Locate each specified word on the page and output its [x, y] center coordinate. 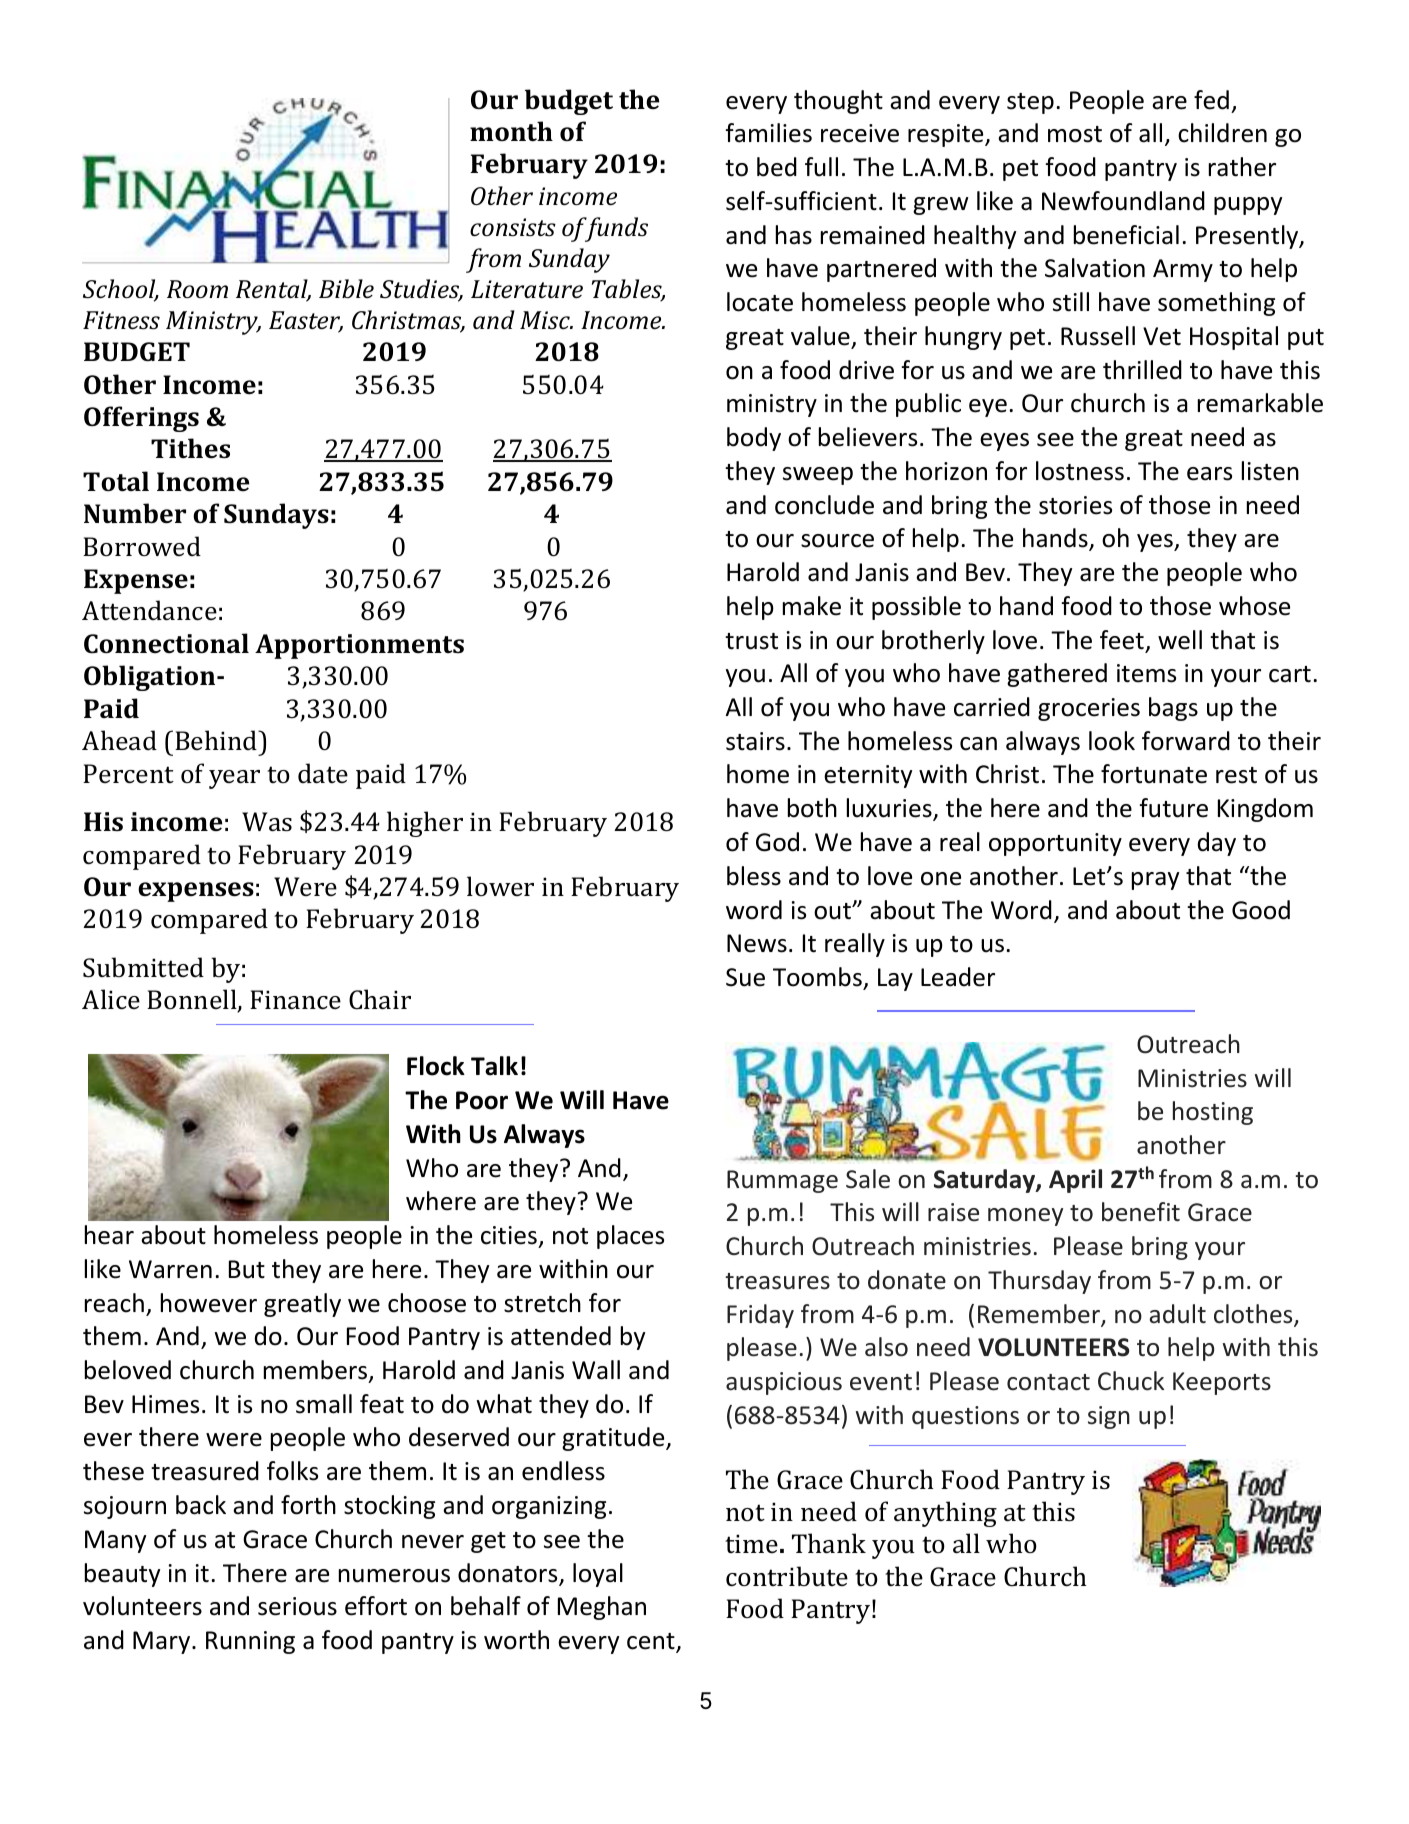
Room [197, 289]
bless [754, 876]
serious [297, 1606]
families [769, 133]
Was [267, 822]
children [1222, 133]
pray [1155, 881]
